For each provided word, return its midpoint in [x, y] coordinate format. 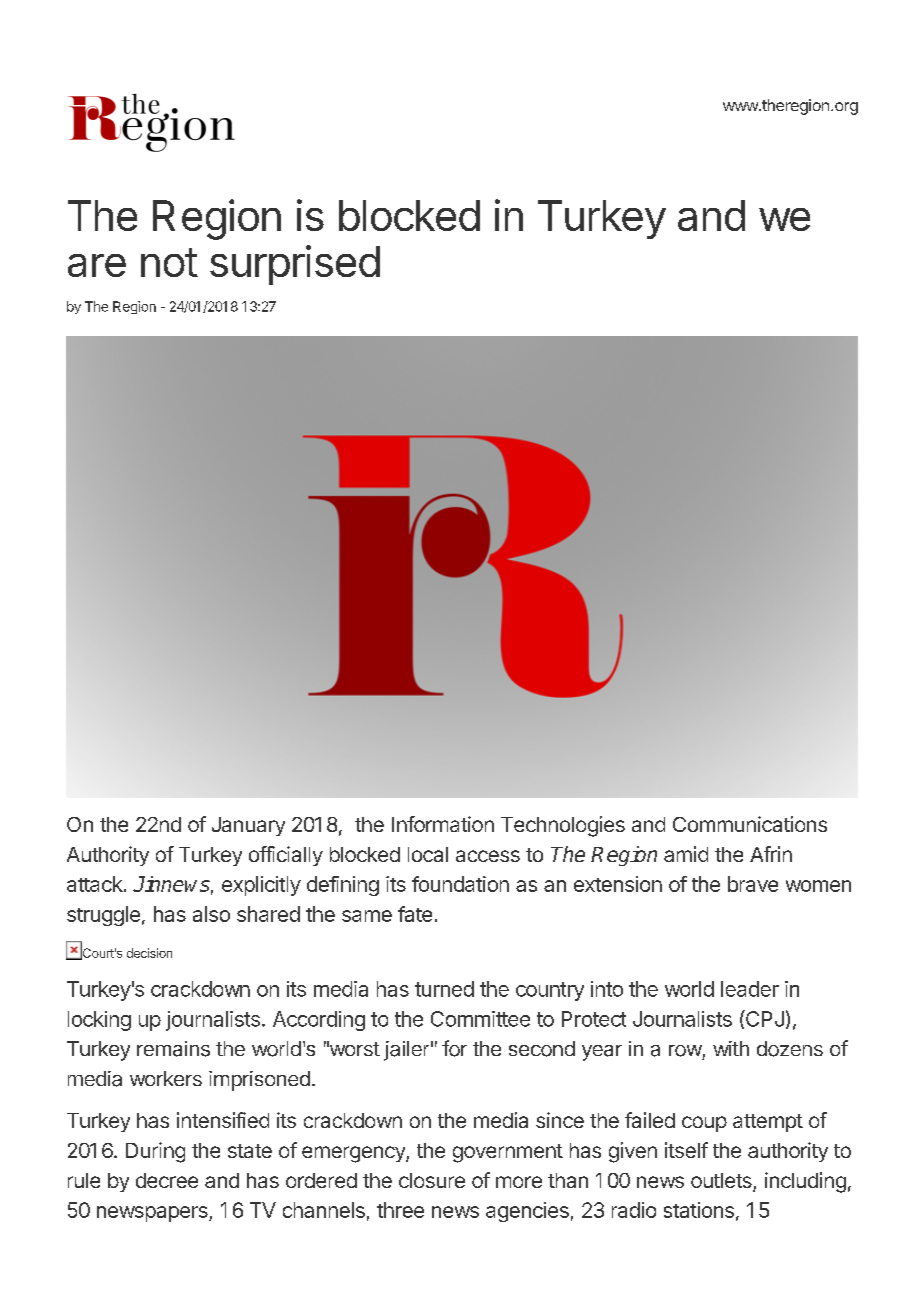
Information [443, 824]
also [211, 914]
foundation [460, 884]
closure [432, 1180]
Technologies [563, 826]
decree [167, 1180]
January [248, 826]
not [169, 262]
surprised [295, 265]
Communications [750, 824]
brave [753, 884]
